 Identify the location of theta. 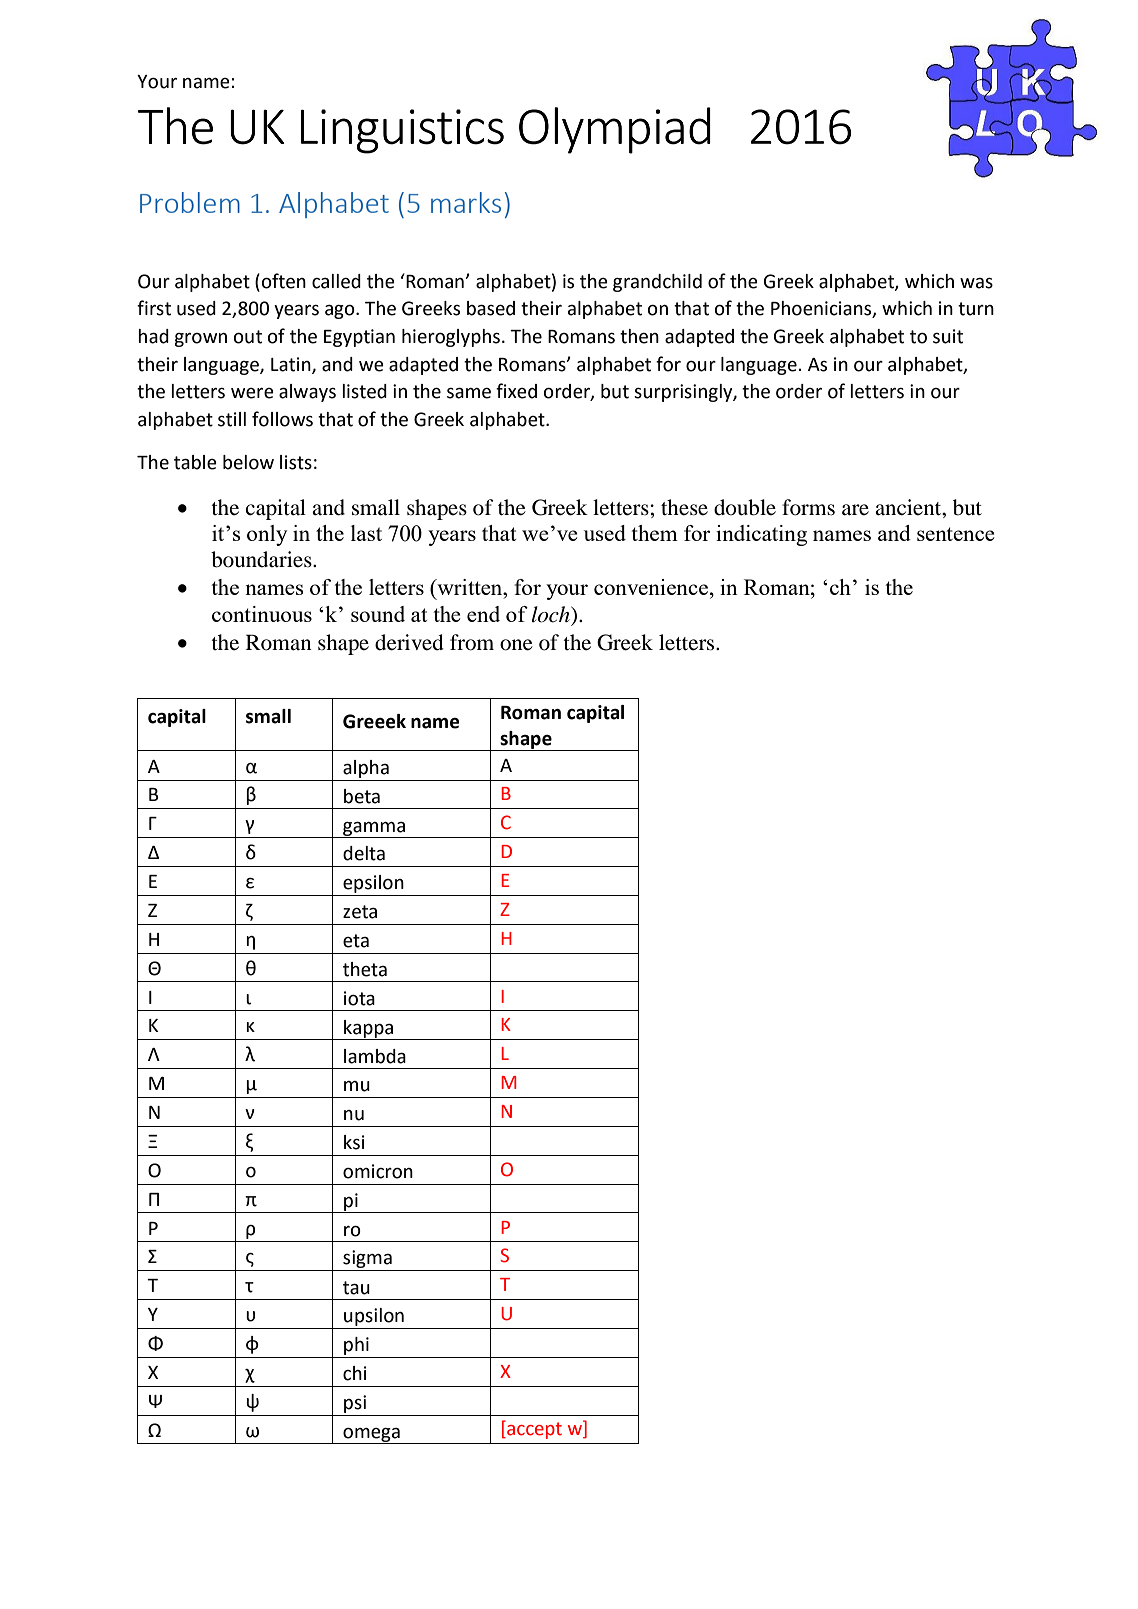
(365, 969).
